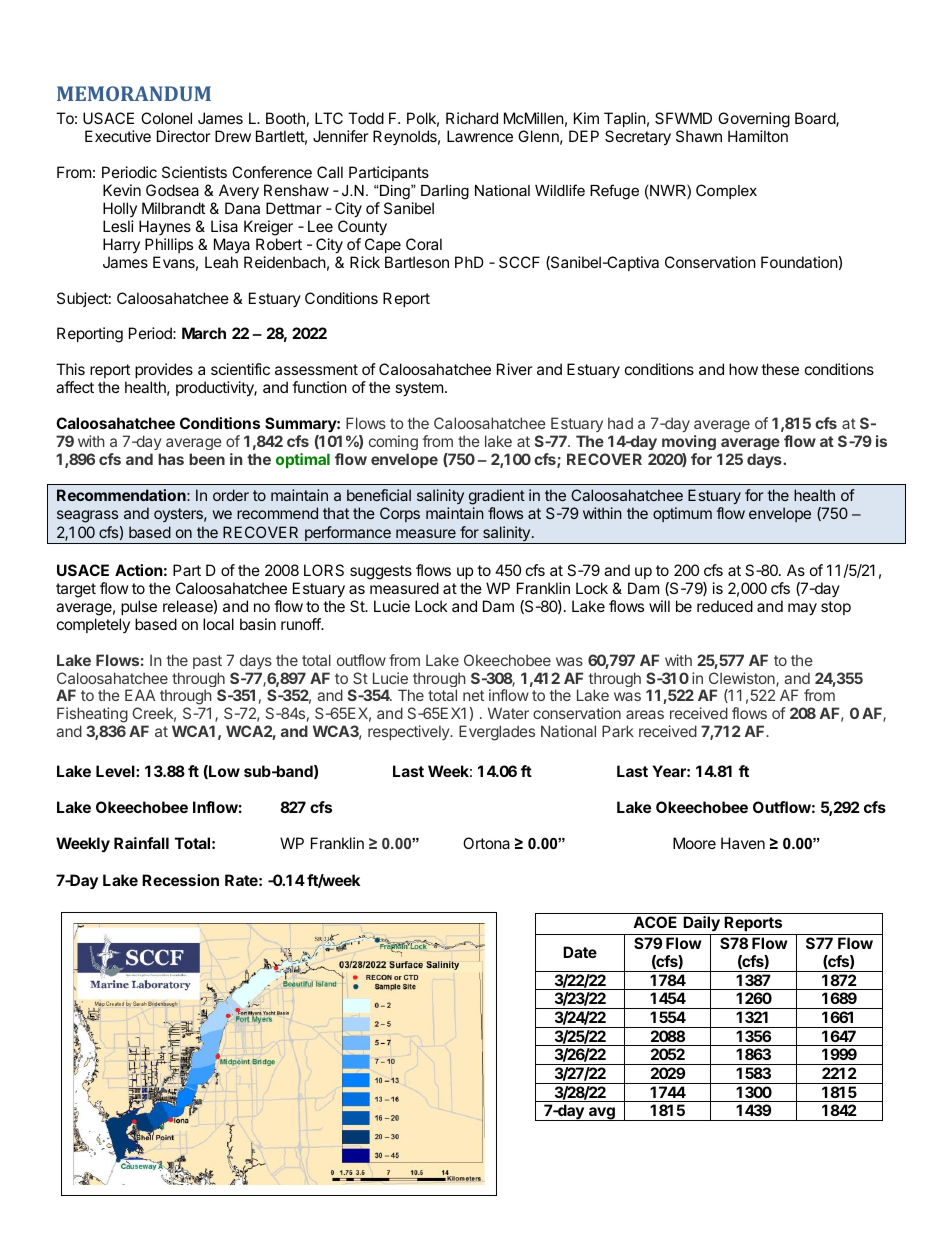  I want to click on Colonel, so click(166, 118).
